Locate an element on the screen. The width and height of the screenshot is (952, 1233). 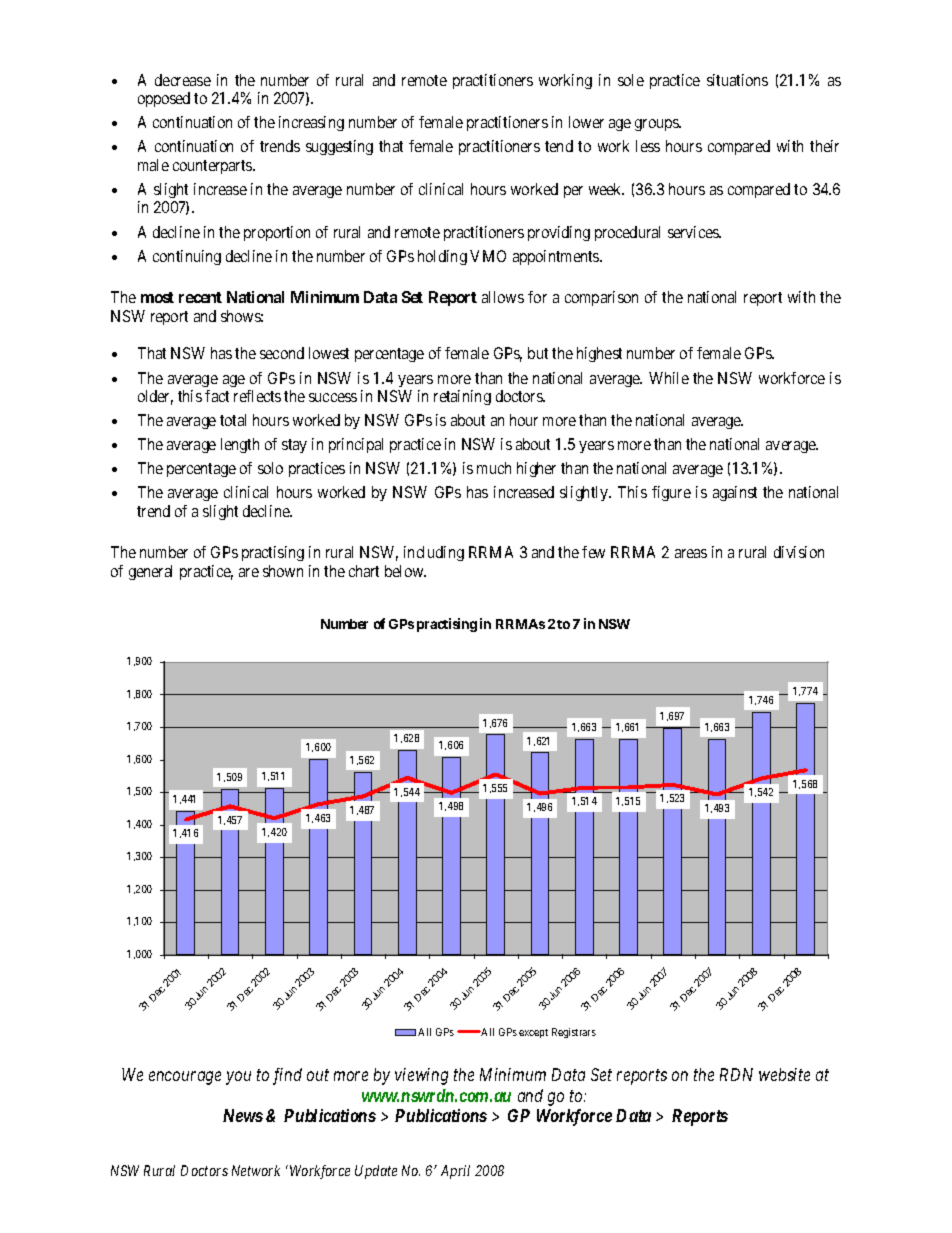
including is located at coordinates (434, 553).
